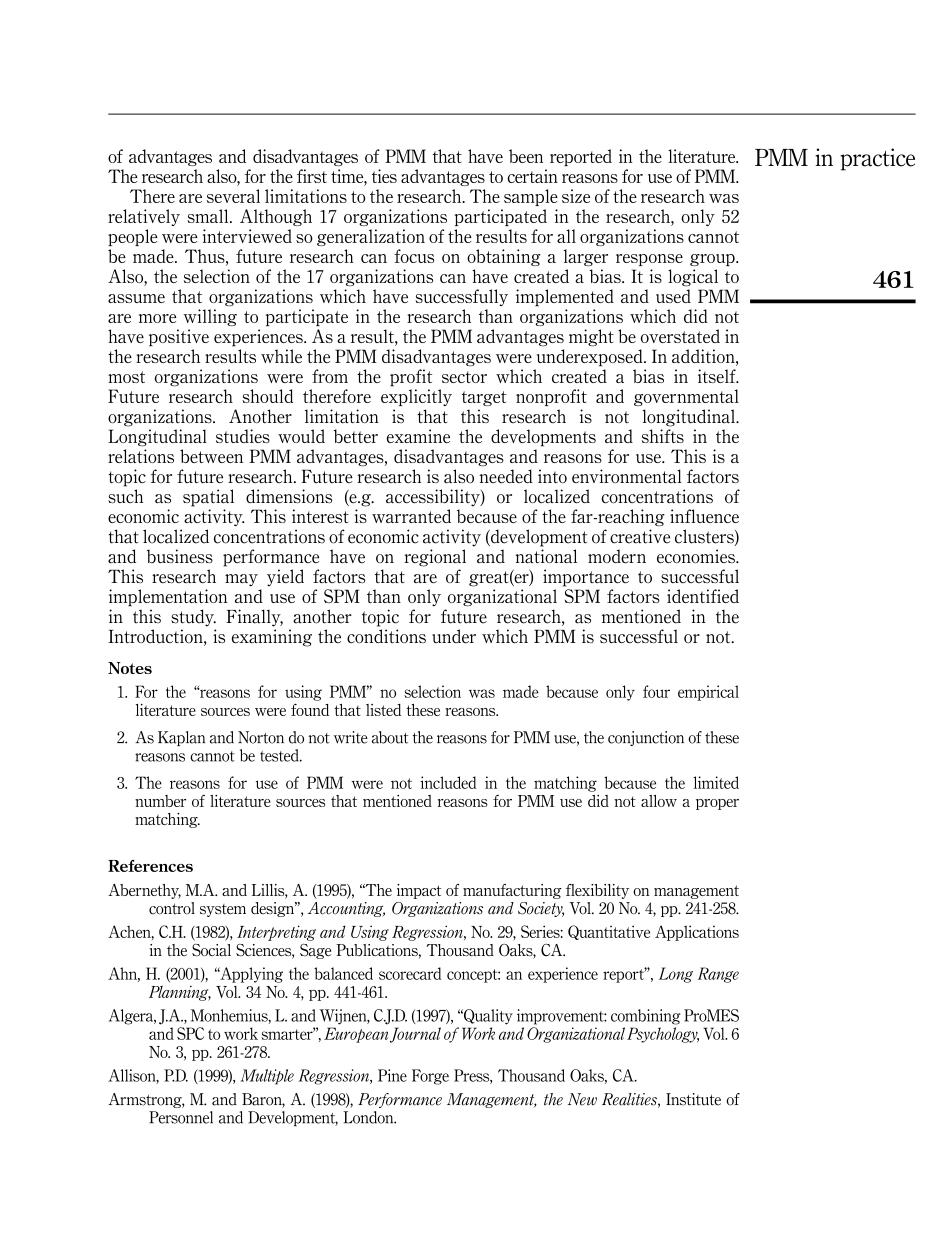 The width and height of the screenshot is (952, 1242). Describe the element at coordinates (693, 1099) in the screenshot. I see `Institute` at that location.
